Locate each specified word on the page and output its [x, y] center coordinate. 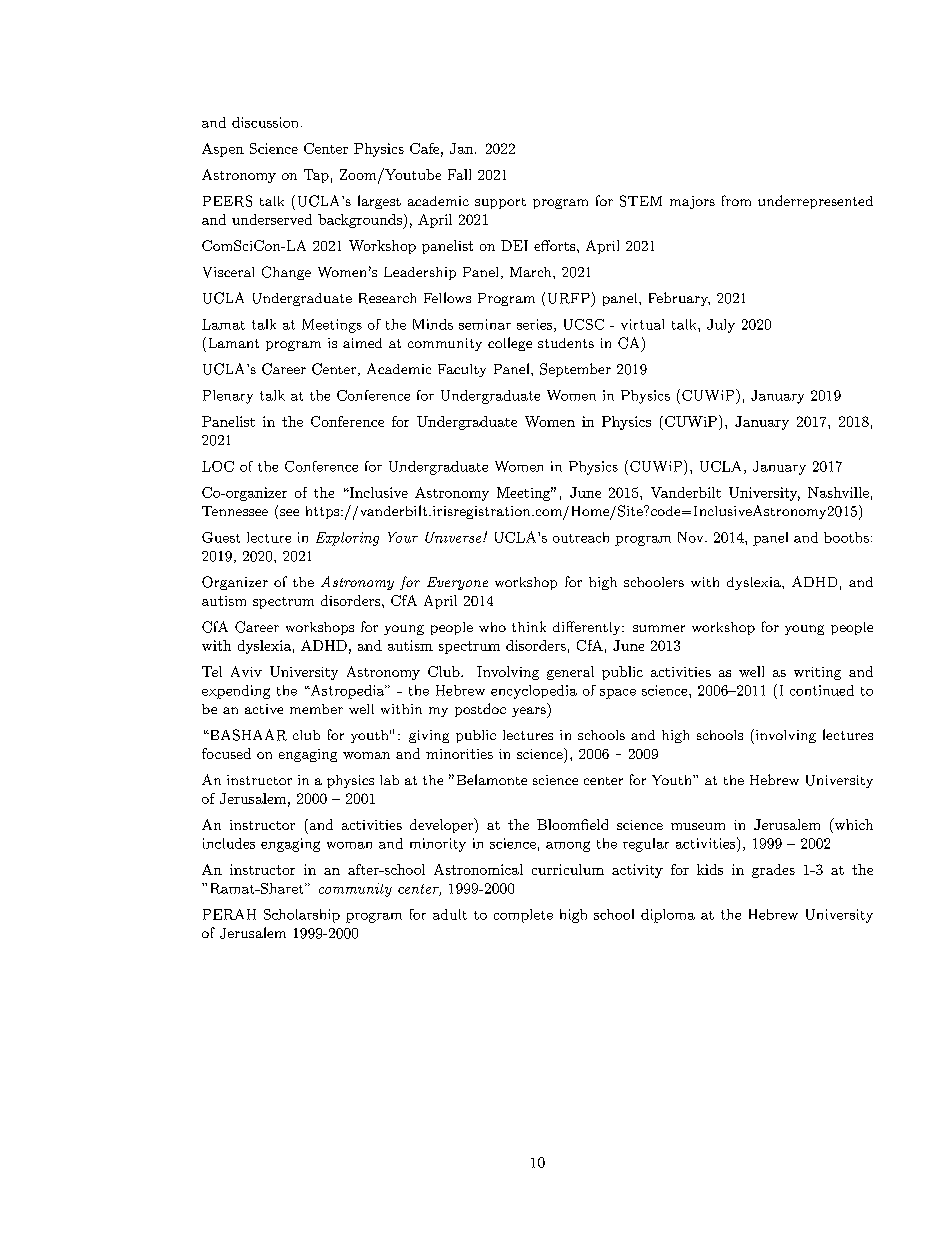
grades [773, 871]
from [736, 200]
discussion [265, 122]
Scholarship [302, 916]
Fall [459, 174]
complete [523, 916]
